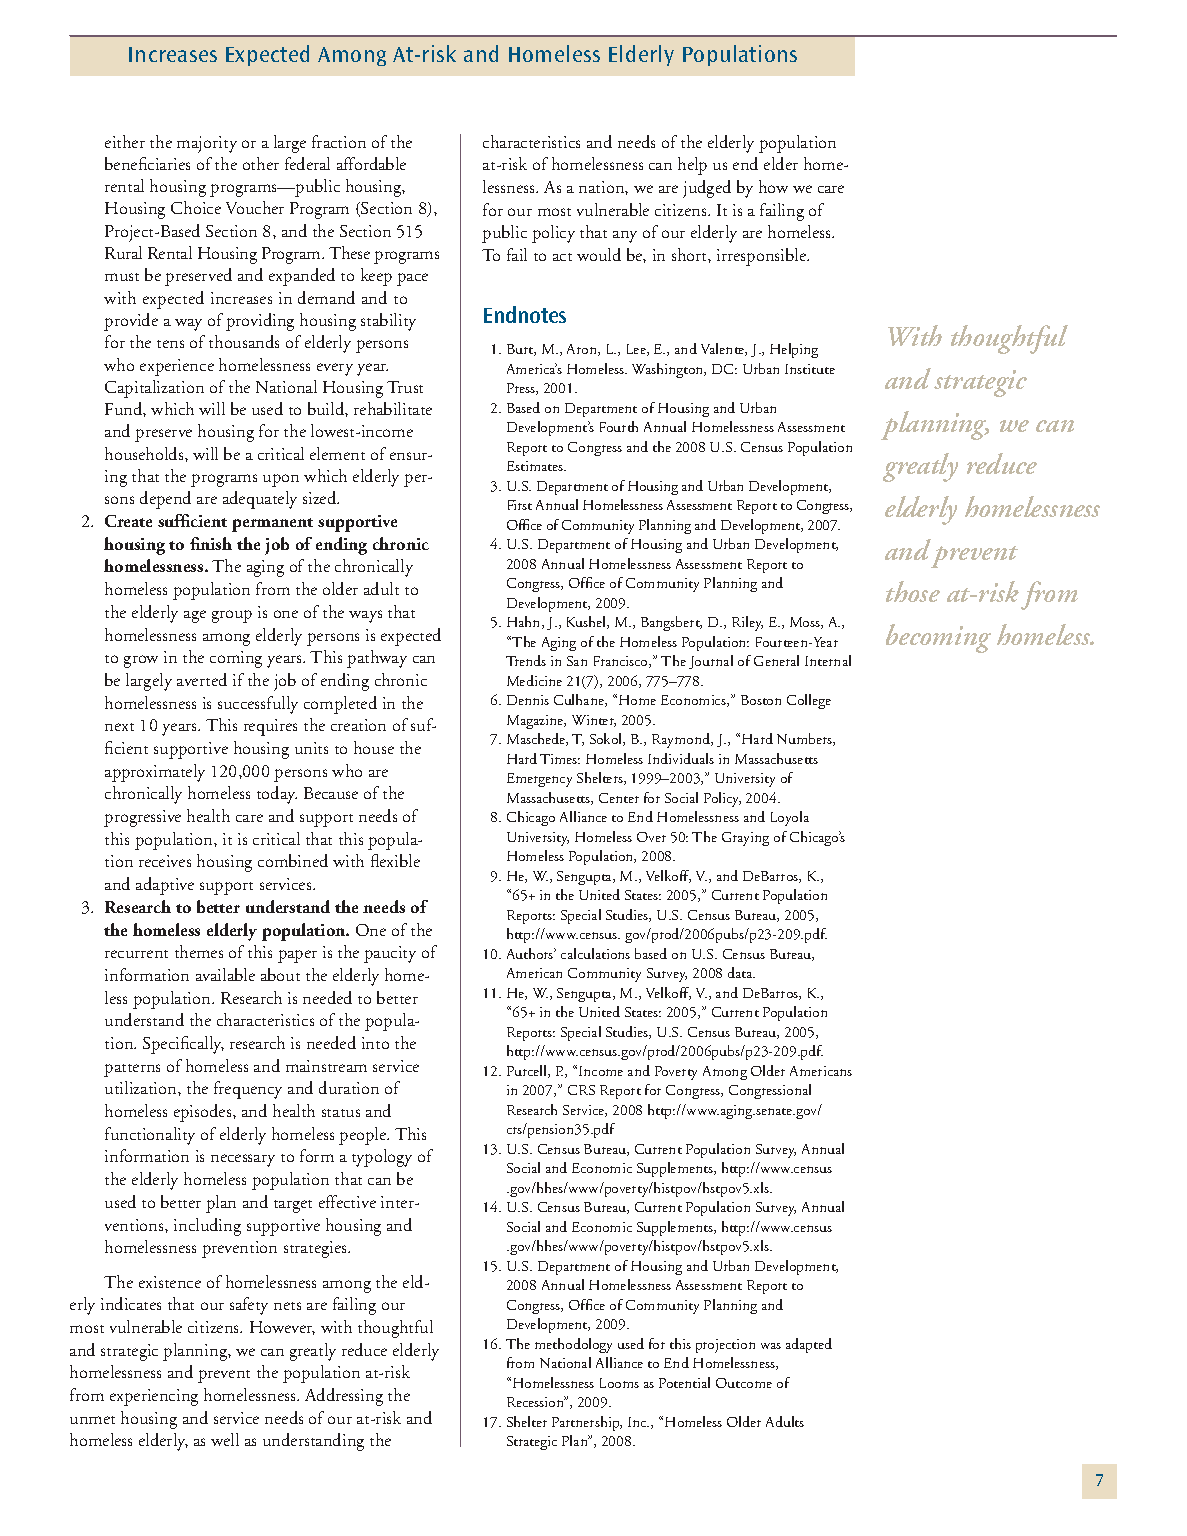 This screenshot has width=1187, height=1536. Describe the element at coordinates (707, 189) in the screenshot. I see `judged` at that location.
